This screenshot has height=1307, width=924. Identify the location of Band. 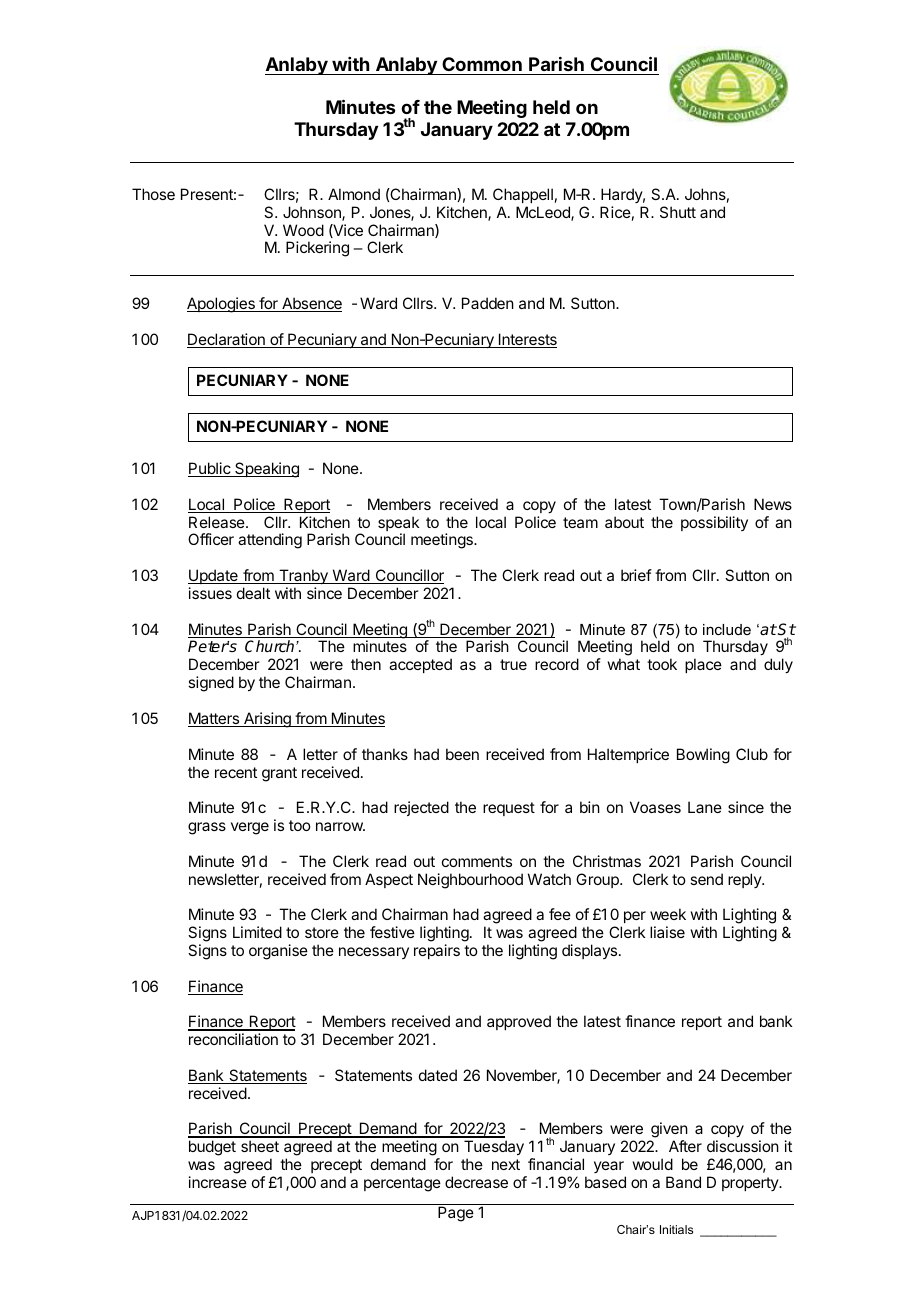
(683, 1182).
